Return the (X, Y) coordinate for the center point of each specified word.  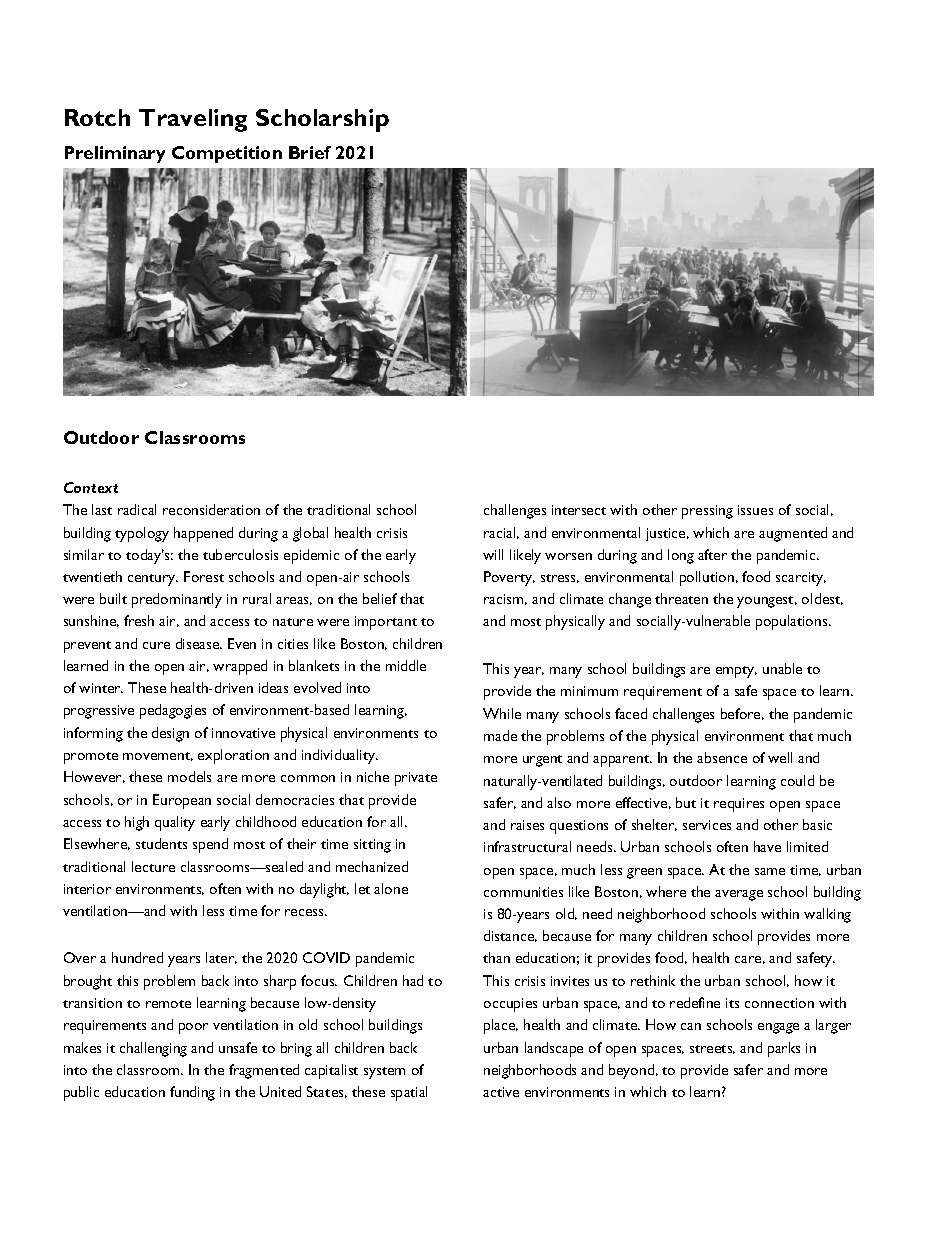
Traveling (193, 120)
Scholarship (322, 120)
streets (712, 1049)
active (501, 1092)
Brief (310, 152)
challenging (153, 1049)
